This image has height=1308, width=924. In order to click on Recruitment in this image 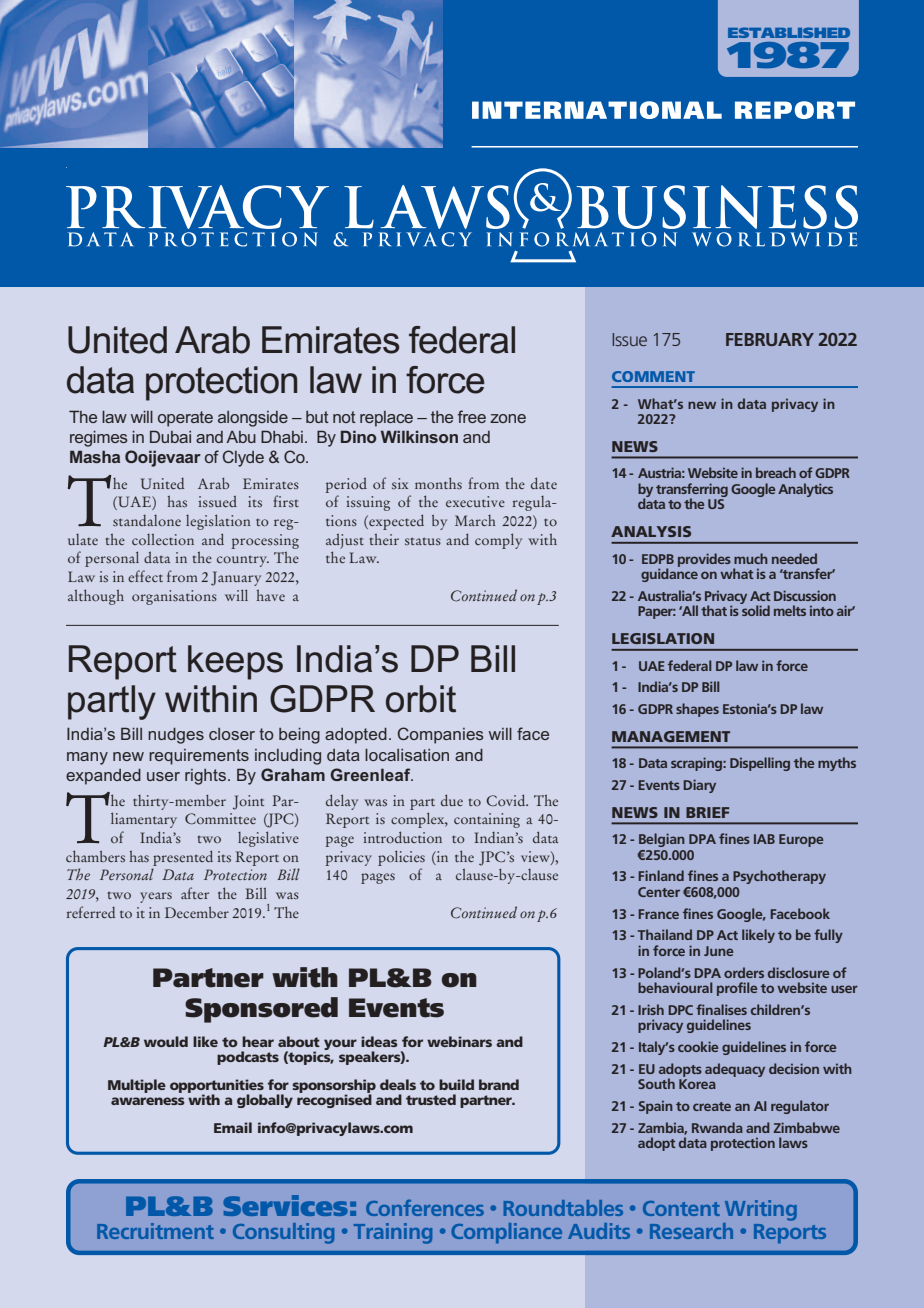, I will do `click(155, 1231)`.
